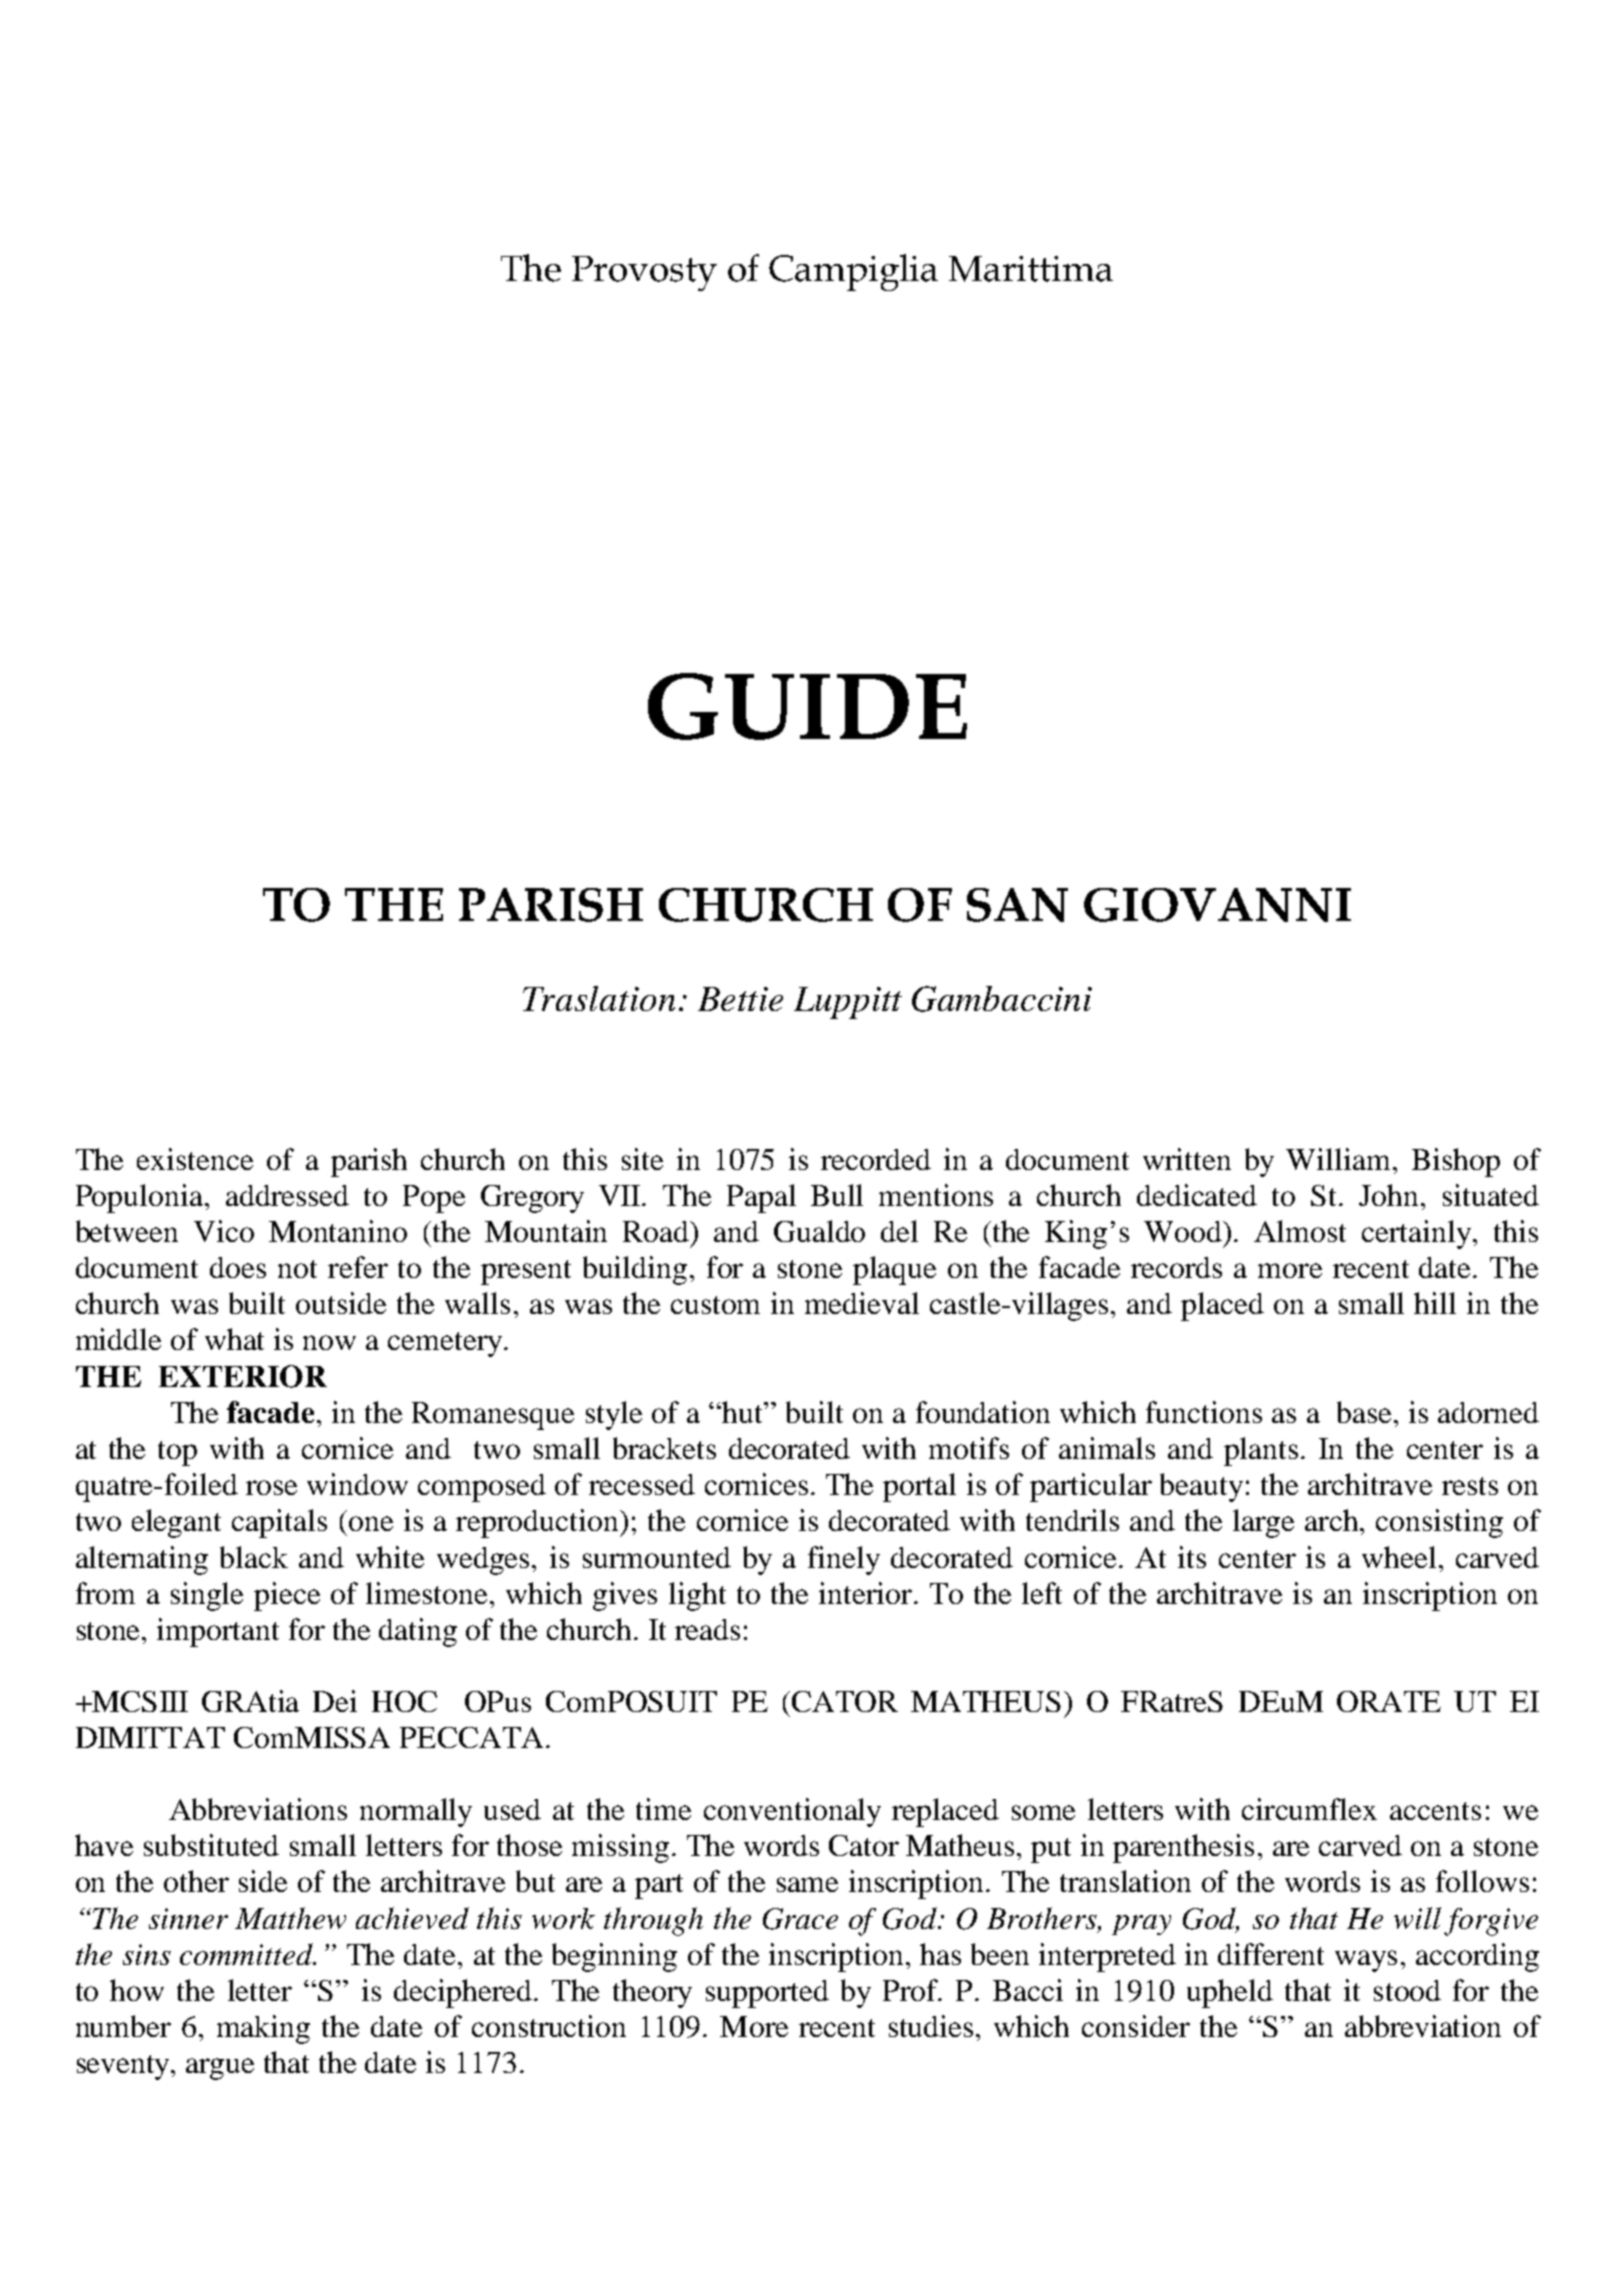 This page has width=1612, height=2282. What do you see at coordinates (743, 1412) in the page?
I see `hut` at bounding box center [743, 1412].
